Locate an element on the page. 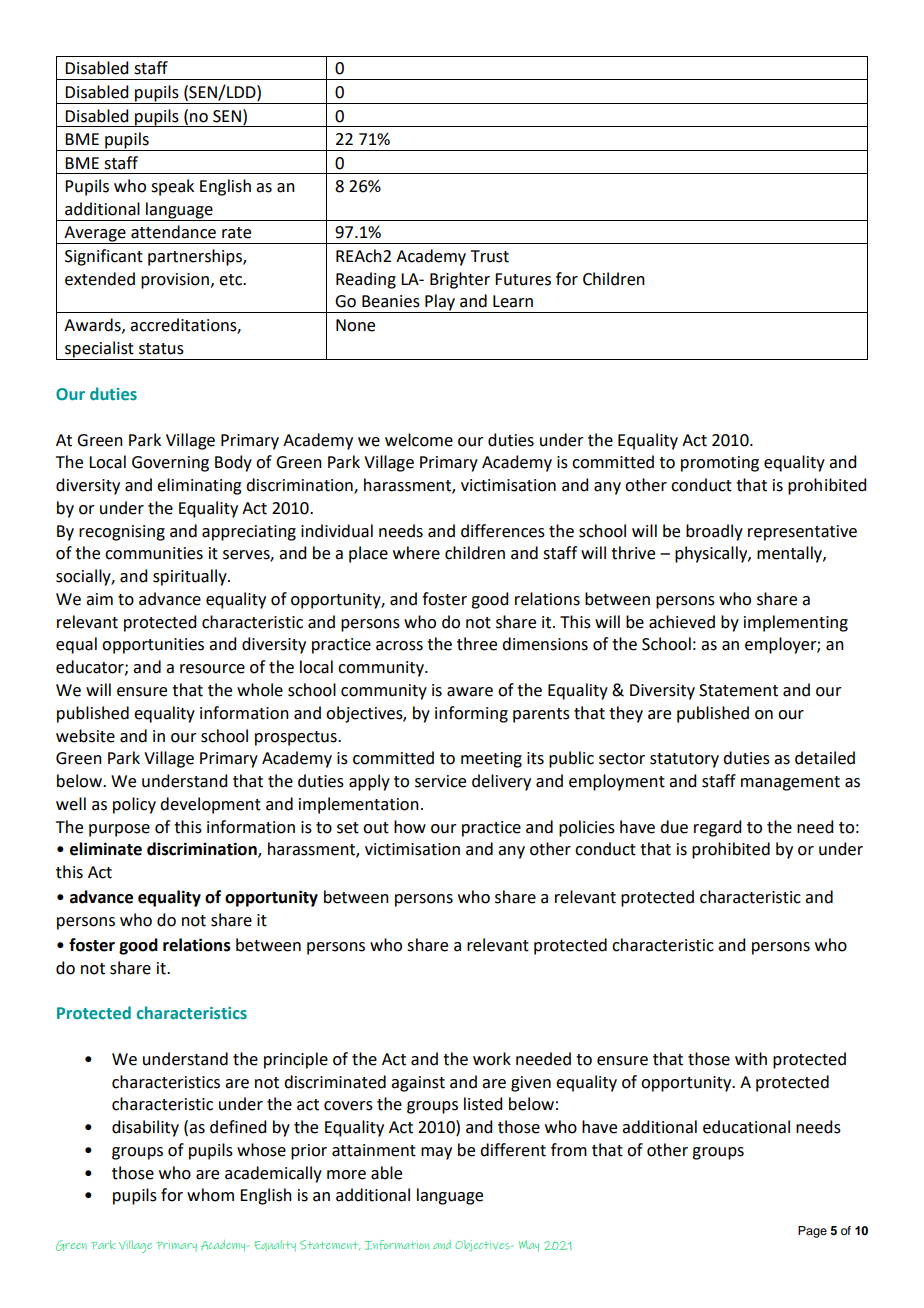 This image has height=1308, width=924. whom is located at coordinates (210, 1195).
